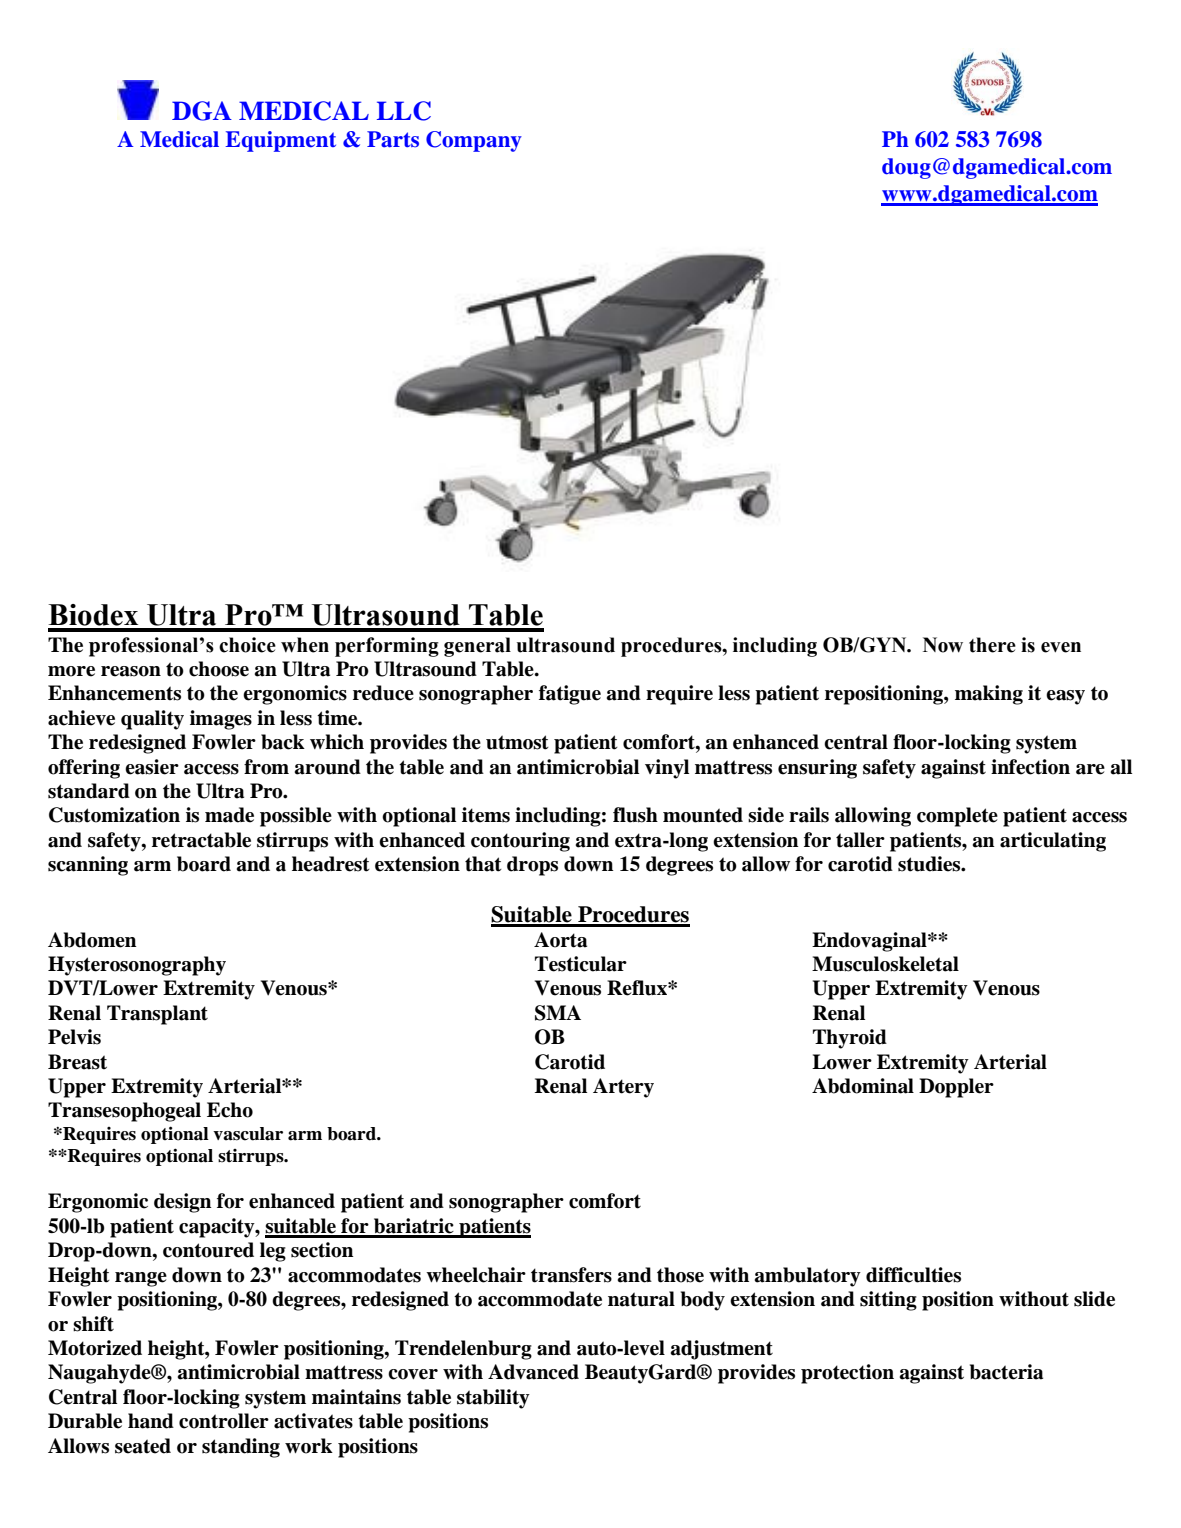 The height and width of the screenshot is (1528, 1181). What do you see at coordinates (404, 111) in the screenshot?
I see `LLC` at bounding box center [404, 111].
